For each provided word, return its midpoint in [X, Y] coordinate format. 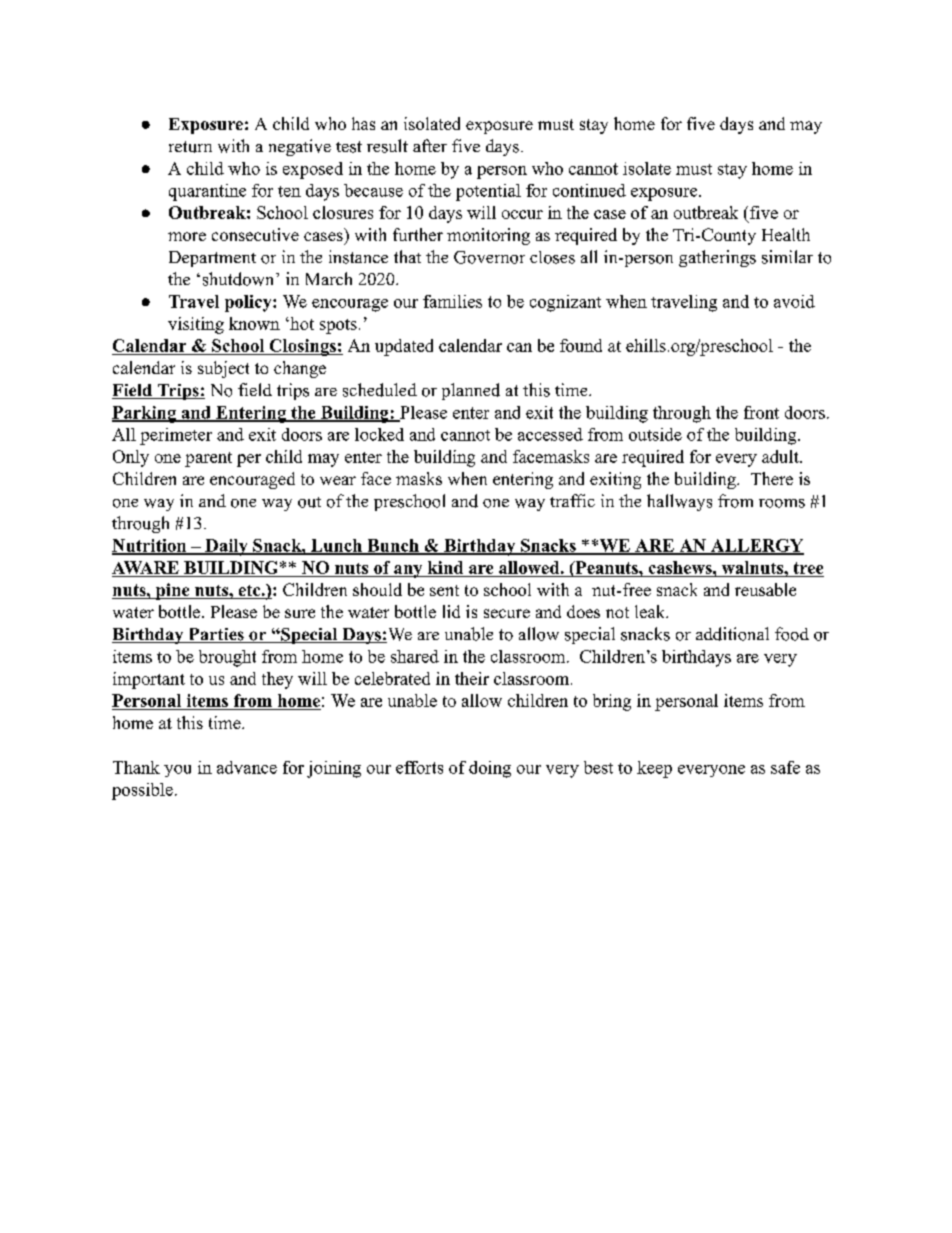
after [430, 145]
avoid [794, 301]
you [177, 771]
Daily [226, 547]
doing [490, 769]
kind [445, 567]
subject [223, 369]
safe [785, 767]
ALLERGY [756, 546]
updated [404, 347]
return [190, 147]
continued [589, 190]
